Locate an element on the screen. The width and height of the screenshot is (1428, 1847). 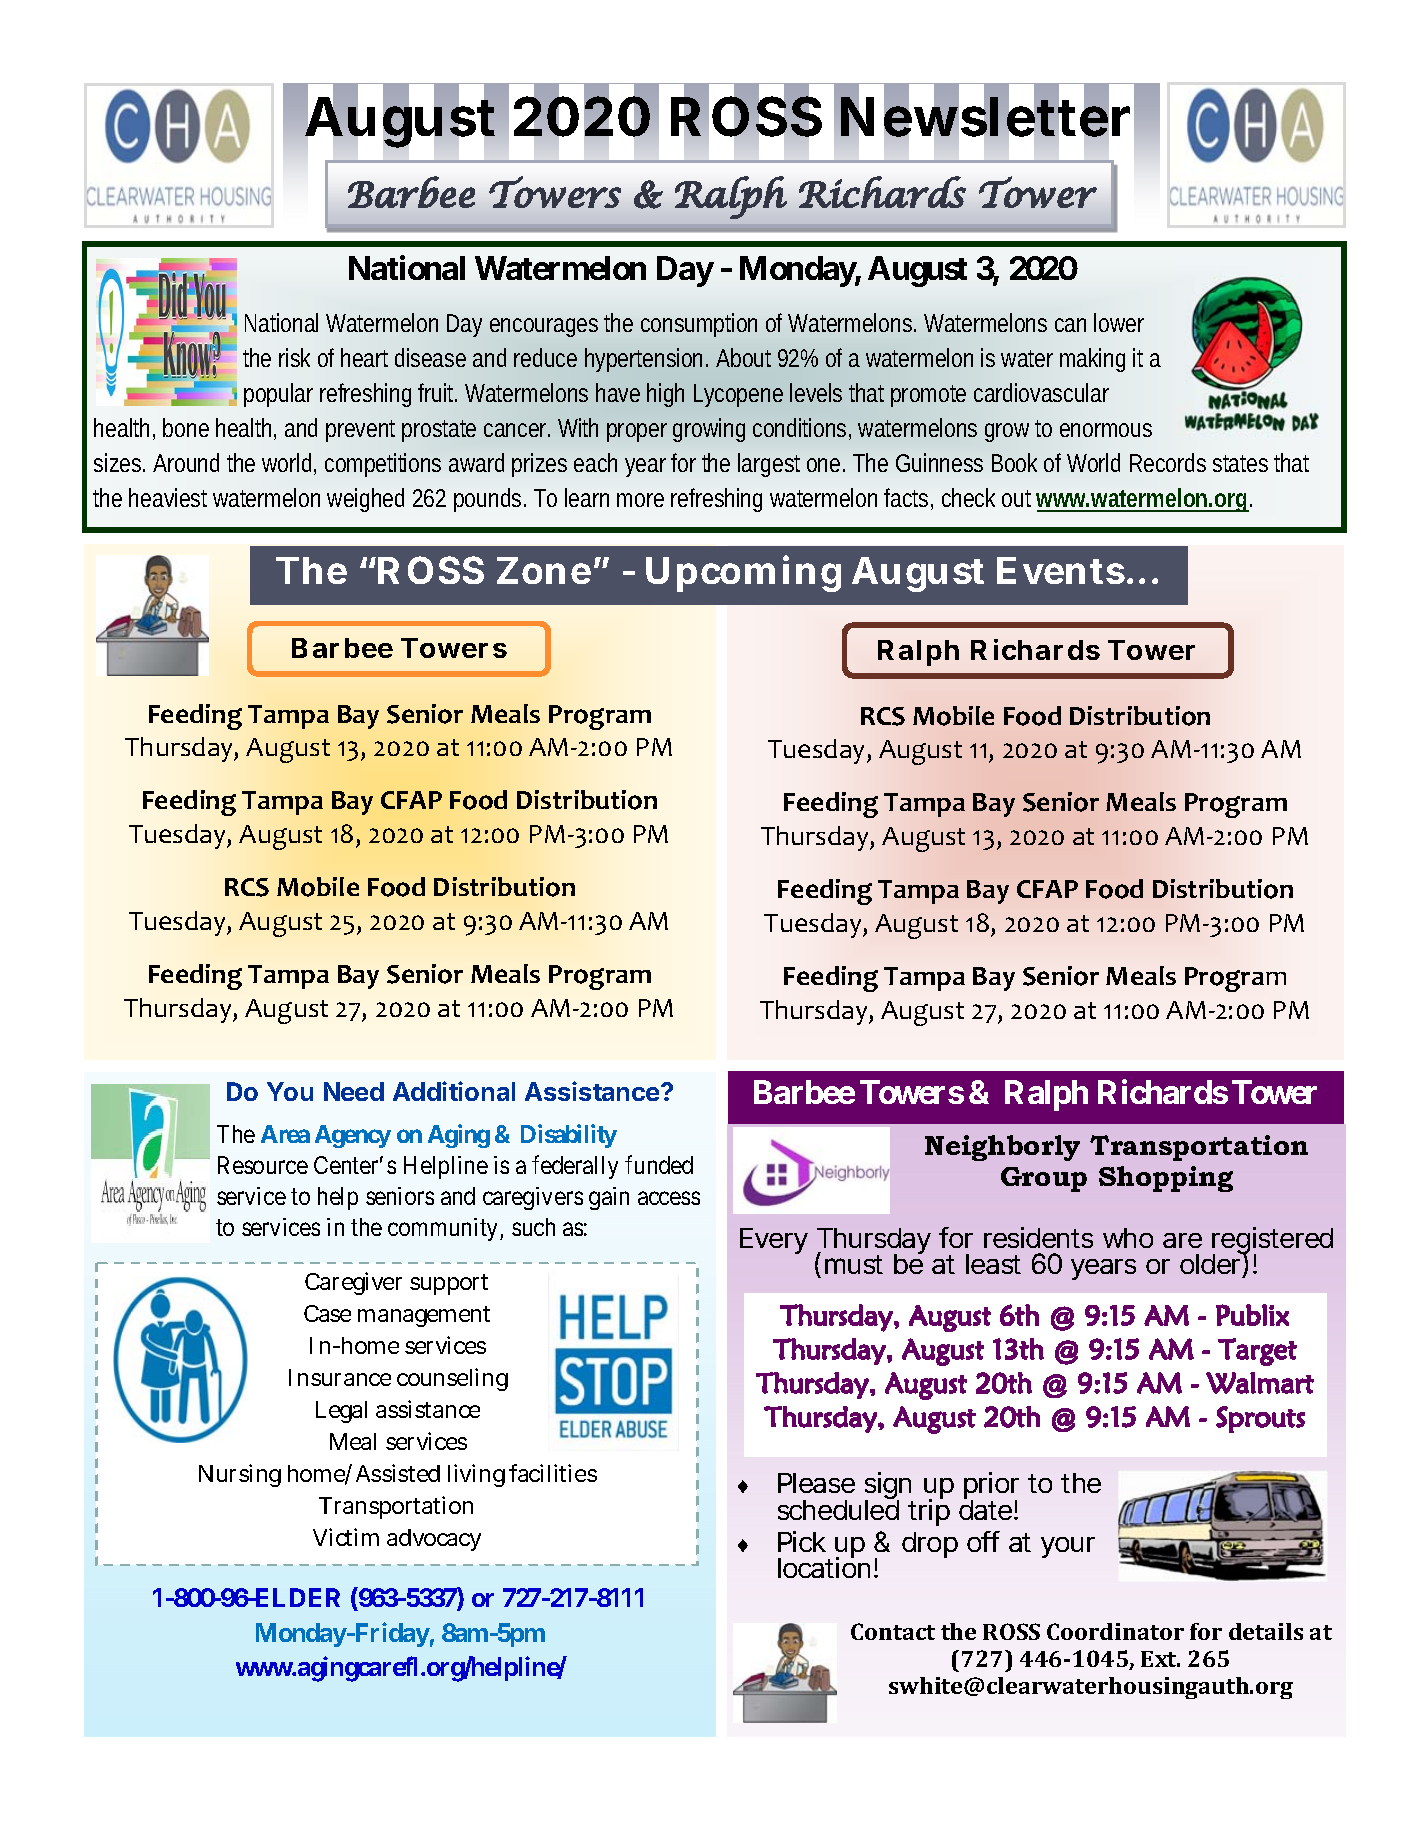
Coordinator is located at coordinates (1115, 1631).
